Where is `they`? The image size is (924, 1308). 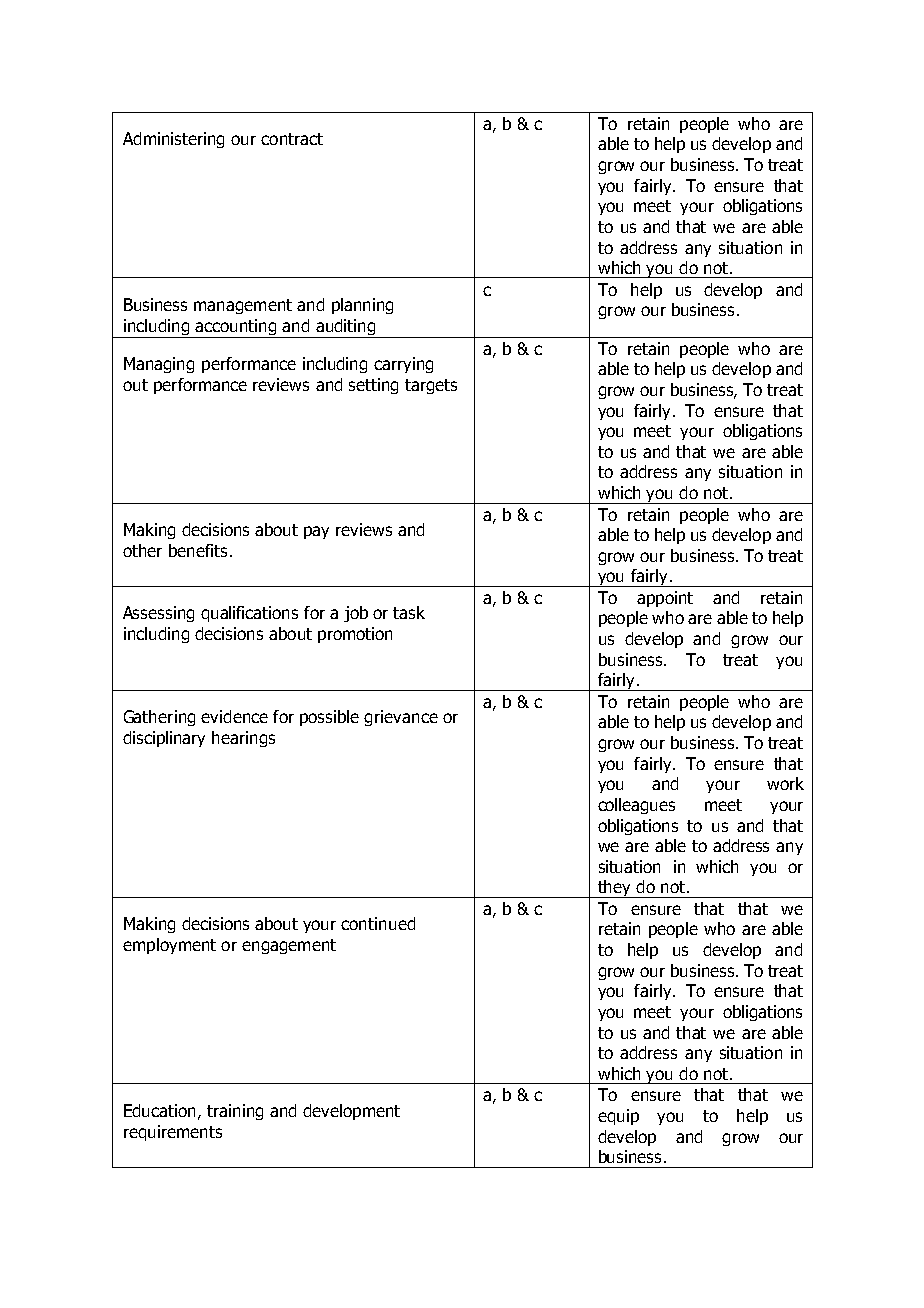 they is located at coordinates (614, 889).
